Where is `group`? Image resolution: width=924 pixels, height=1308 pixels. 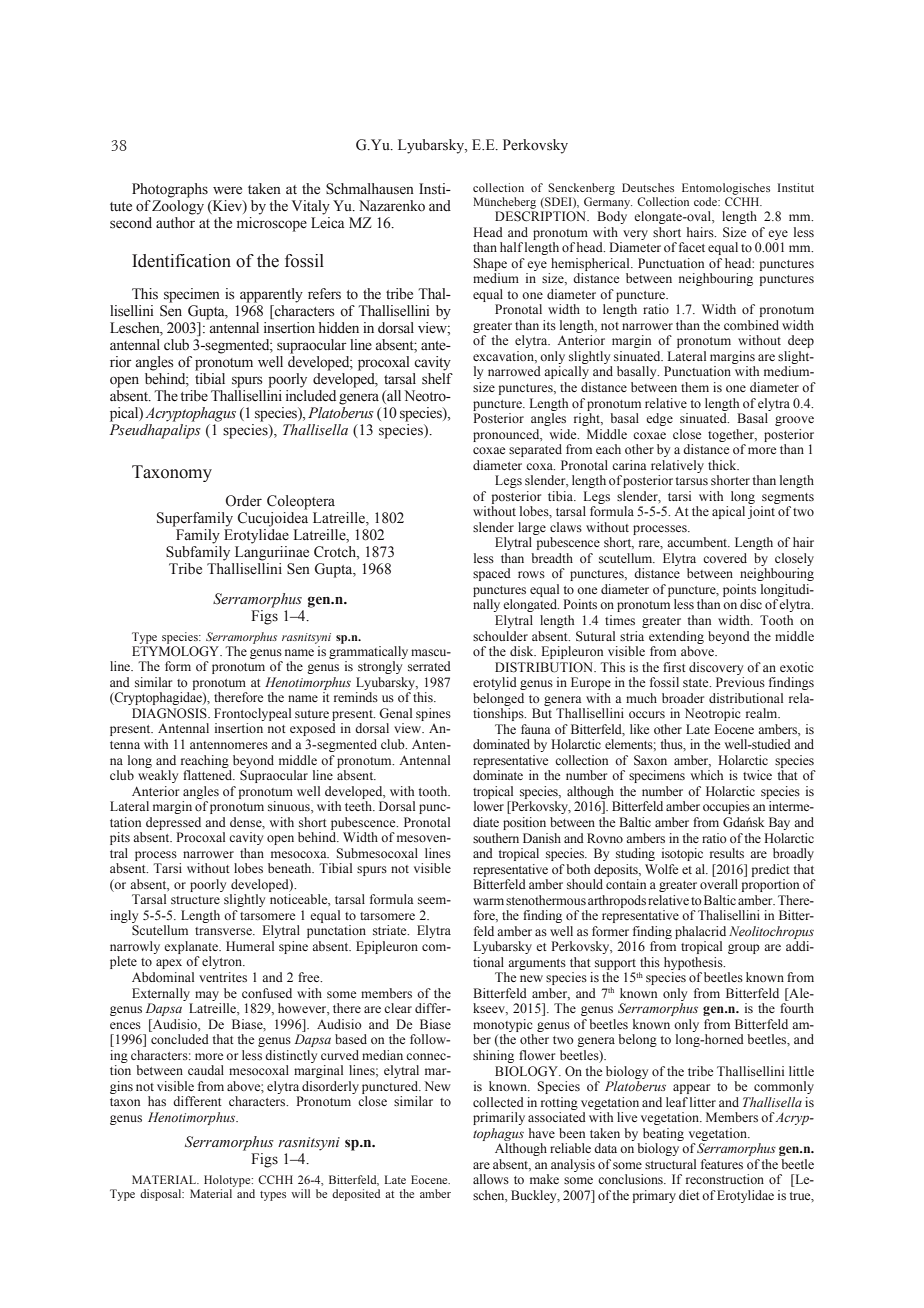 group is located at coordinates (744, 949).
